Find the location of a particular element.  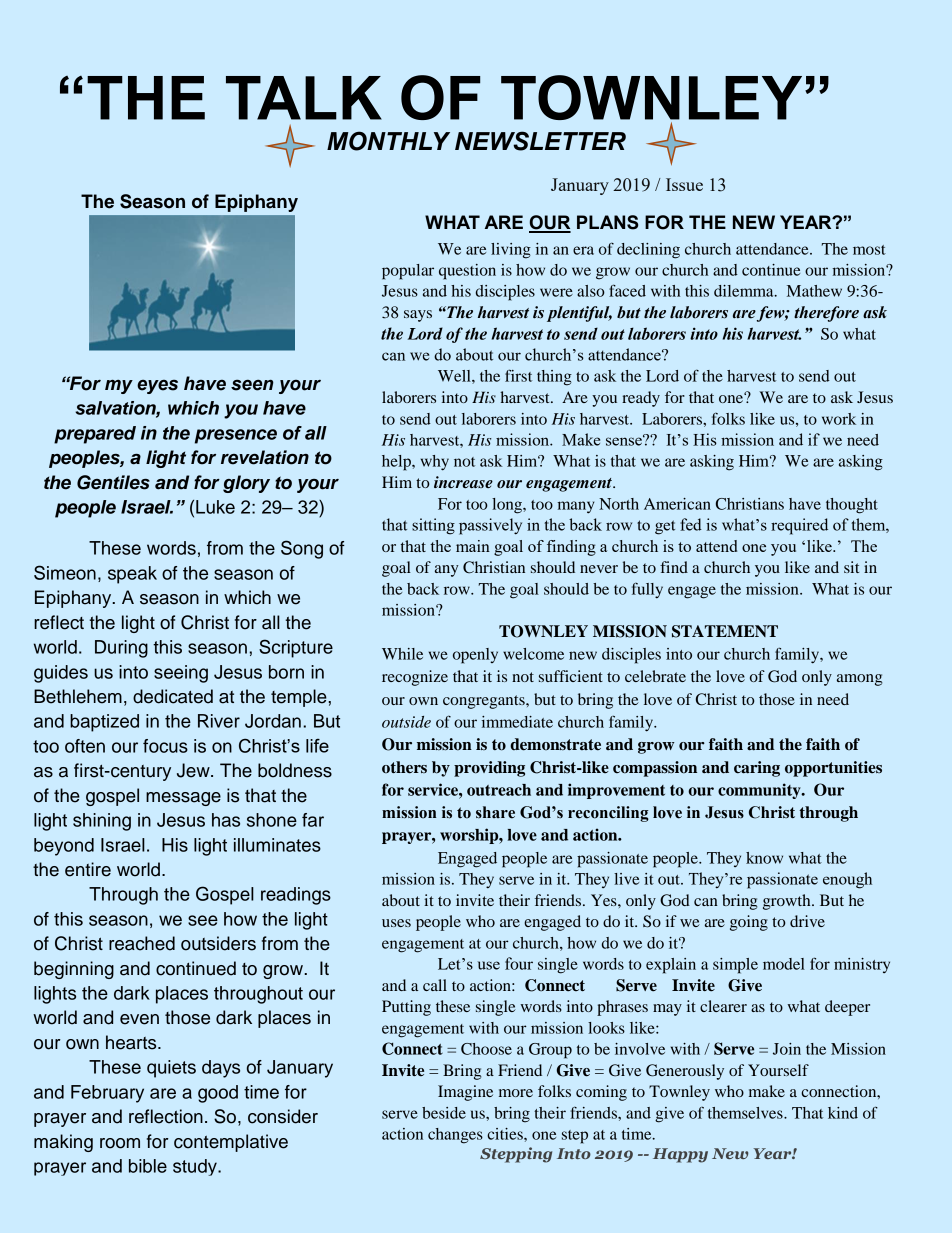

openly is located at coordinates (475, 656).
